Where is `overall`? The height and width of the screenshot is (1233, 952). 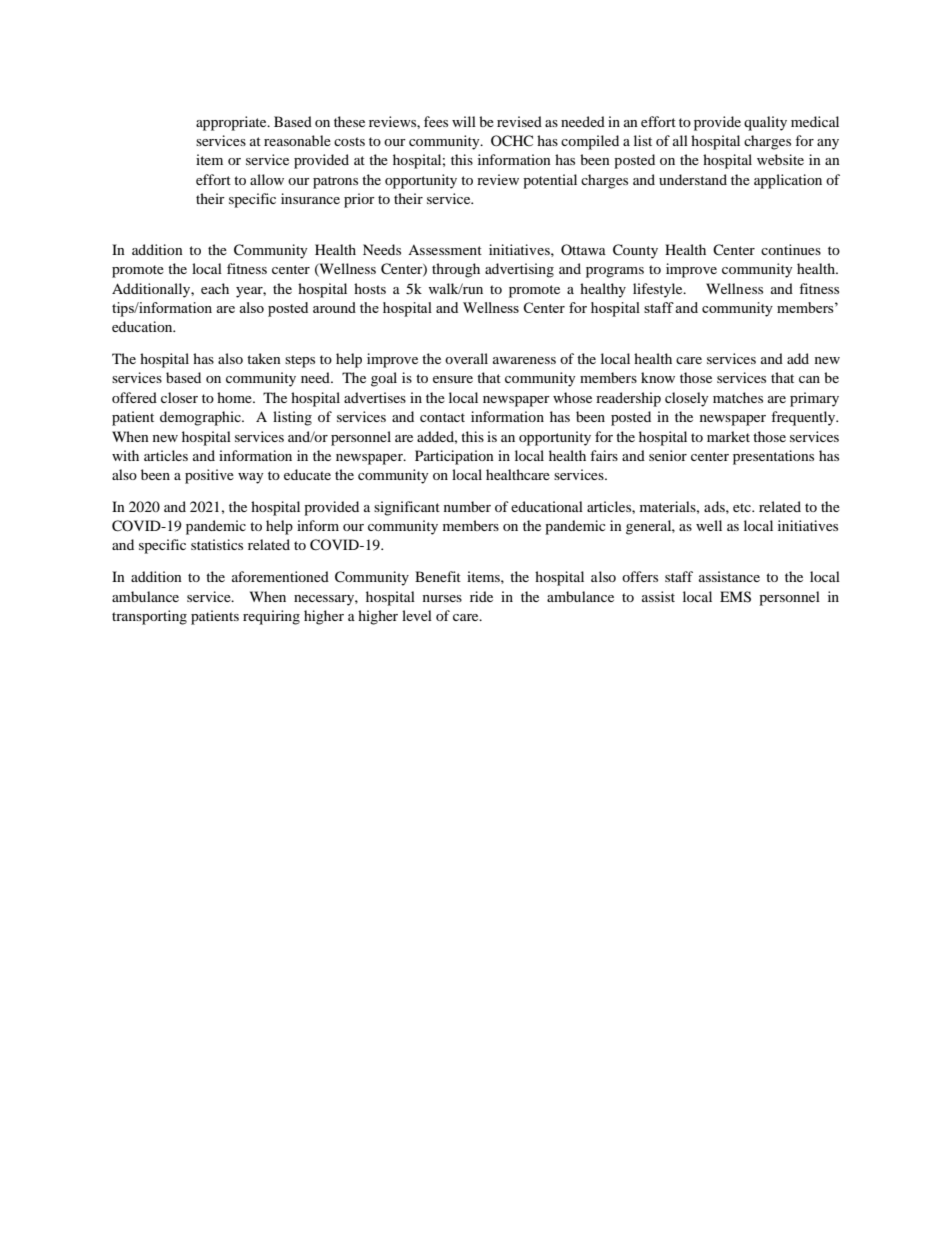
overall is located at coordinates (466, 358).
